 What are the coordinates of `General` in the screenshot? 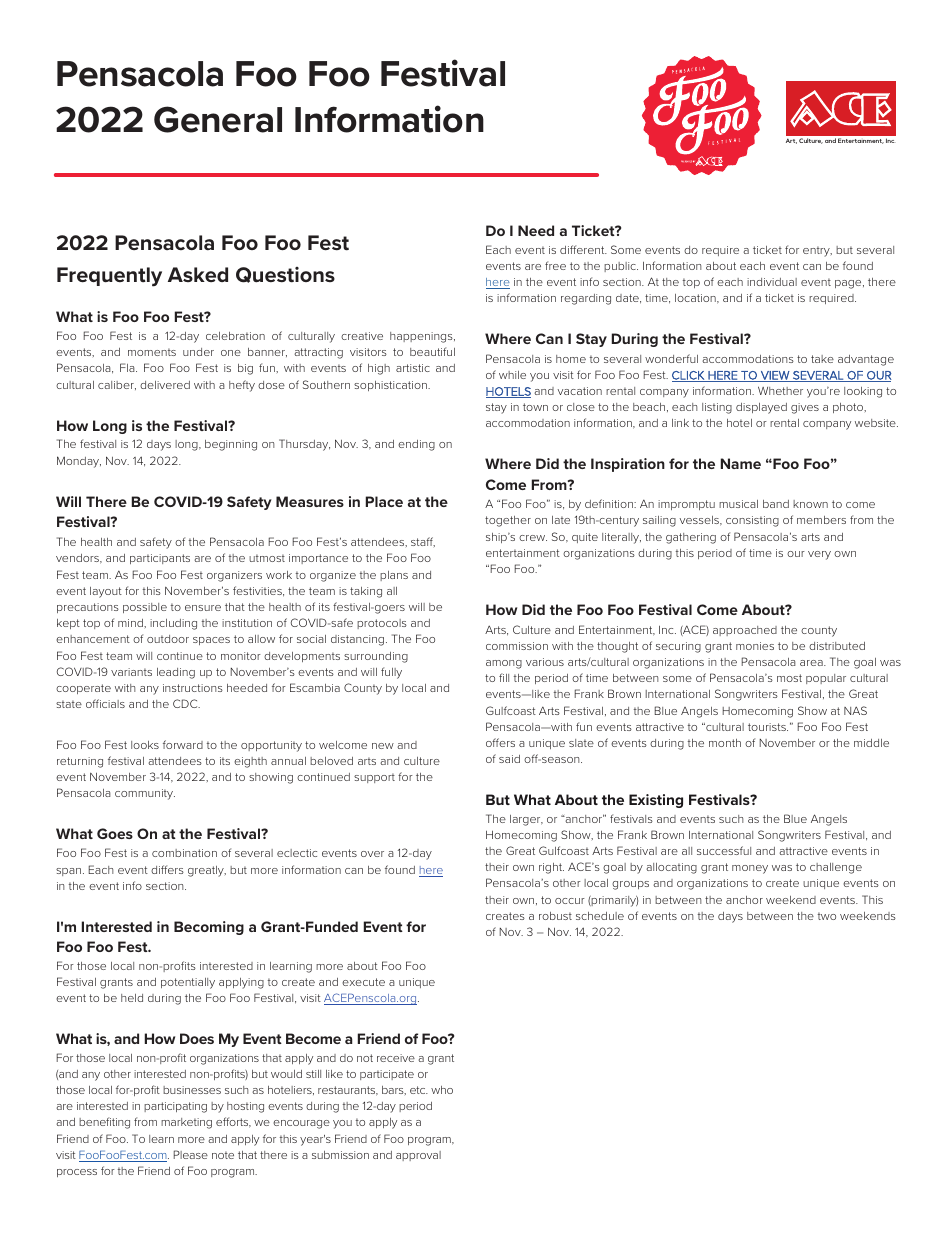 It's located at (218, 119).
